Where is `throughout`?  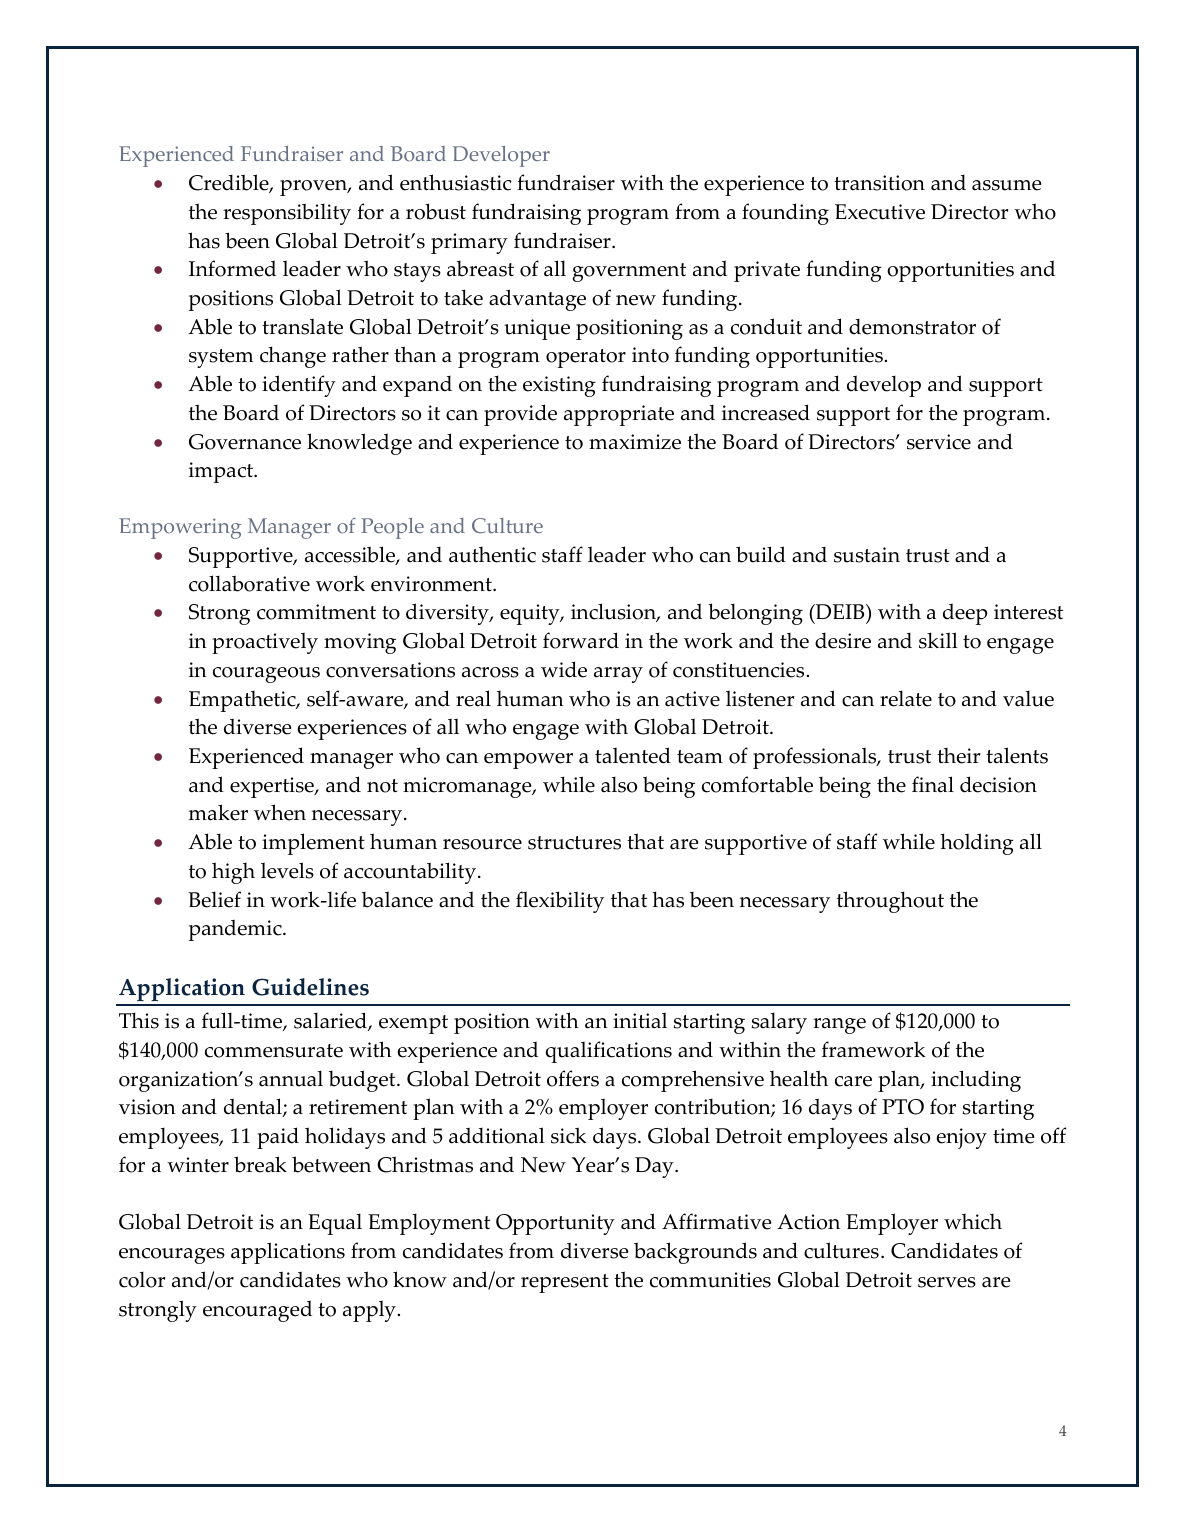 throughout is located at coordinates (890, 902).
